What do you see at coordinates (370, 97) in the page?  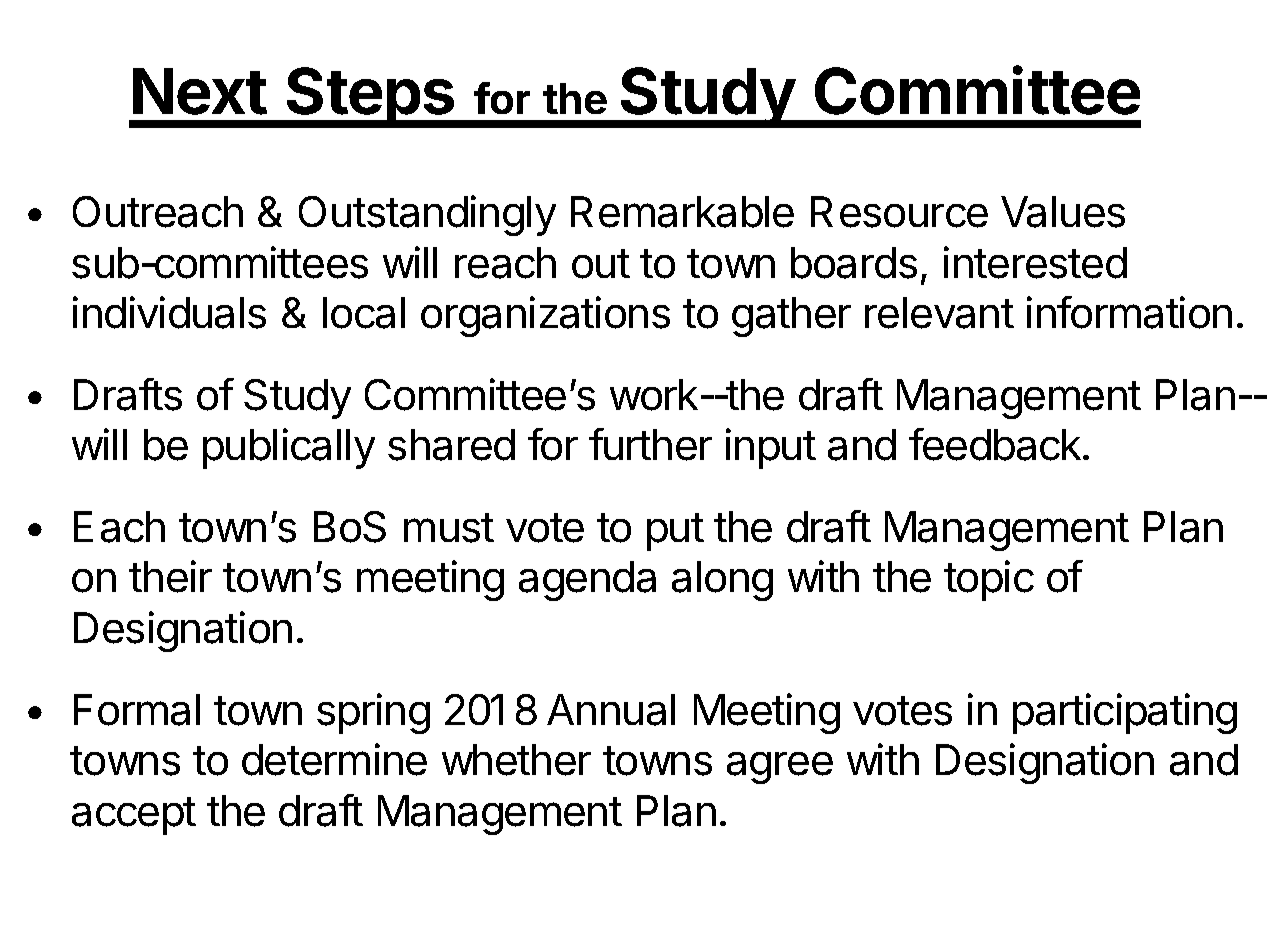 I see `Steps` at bounding box center [370, 97].
